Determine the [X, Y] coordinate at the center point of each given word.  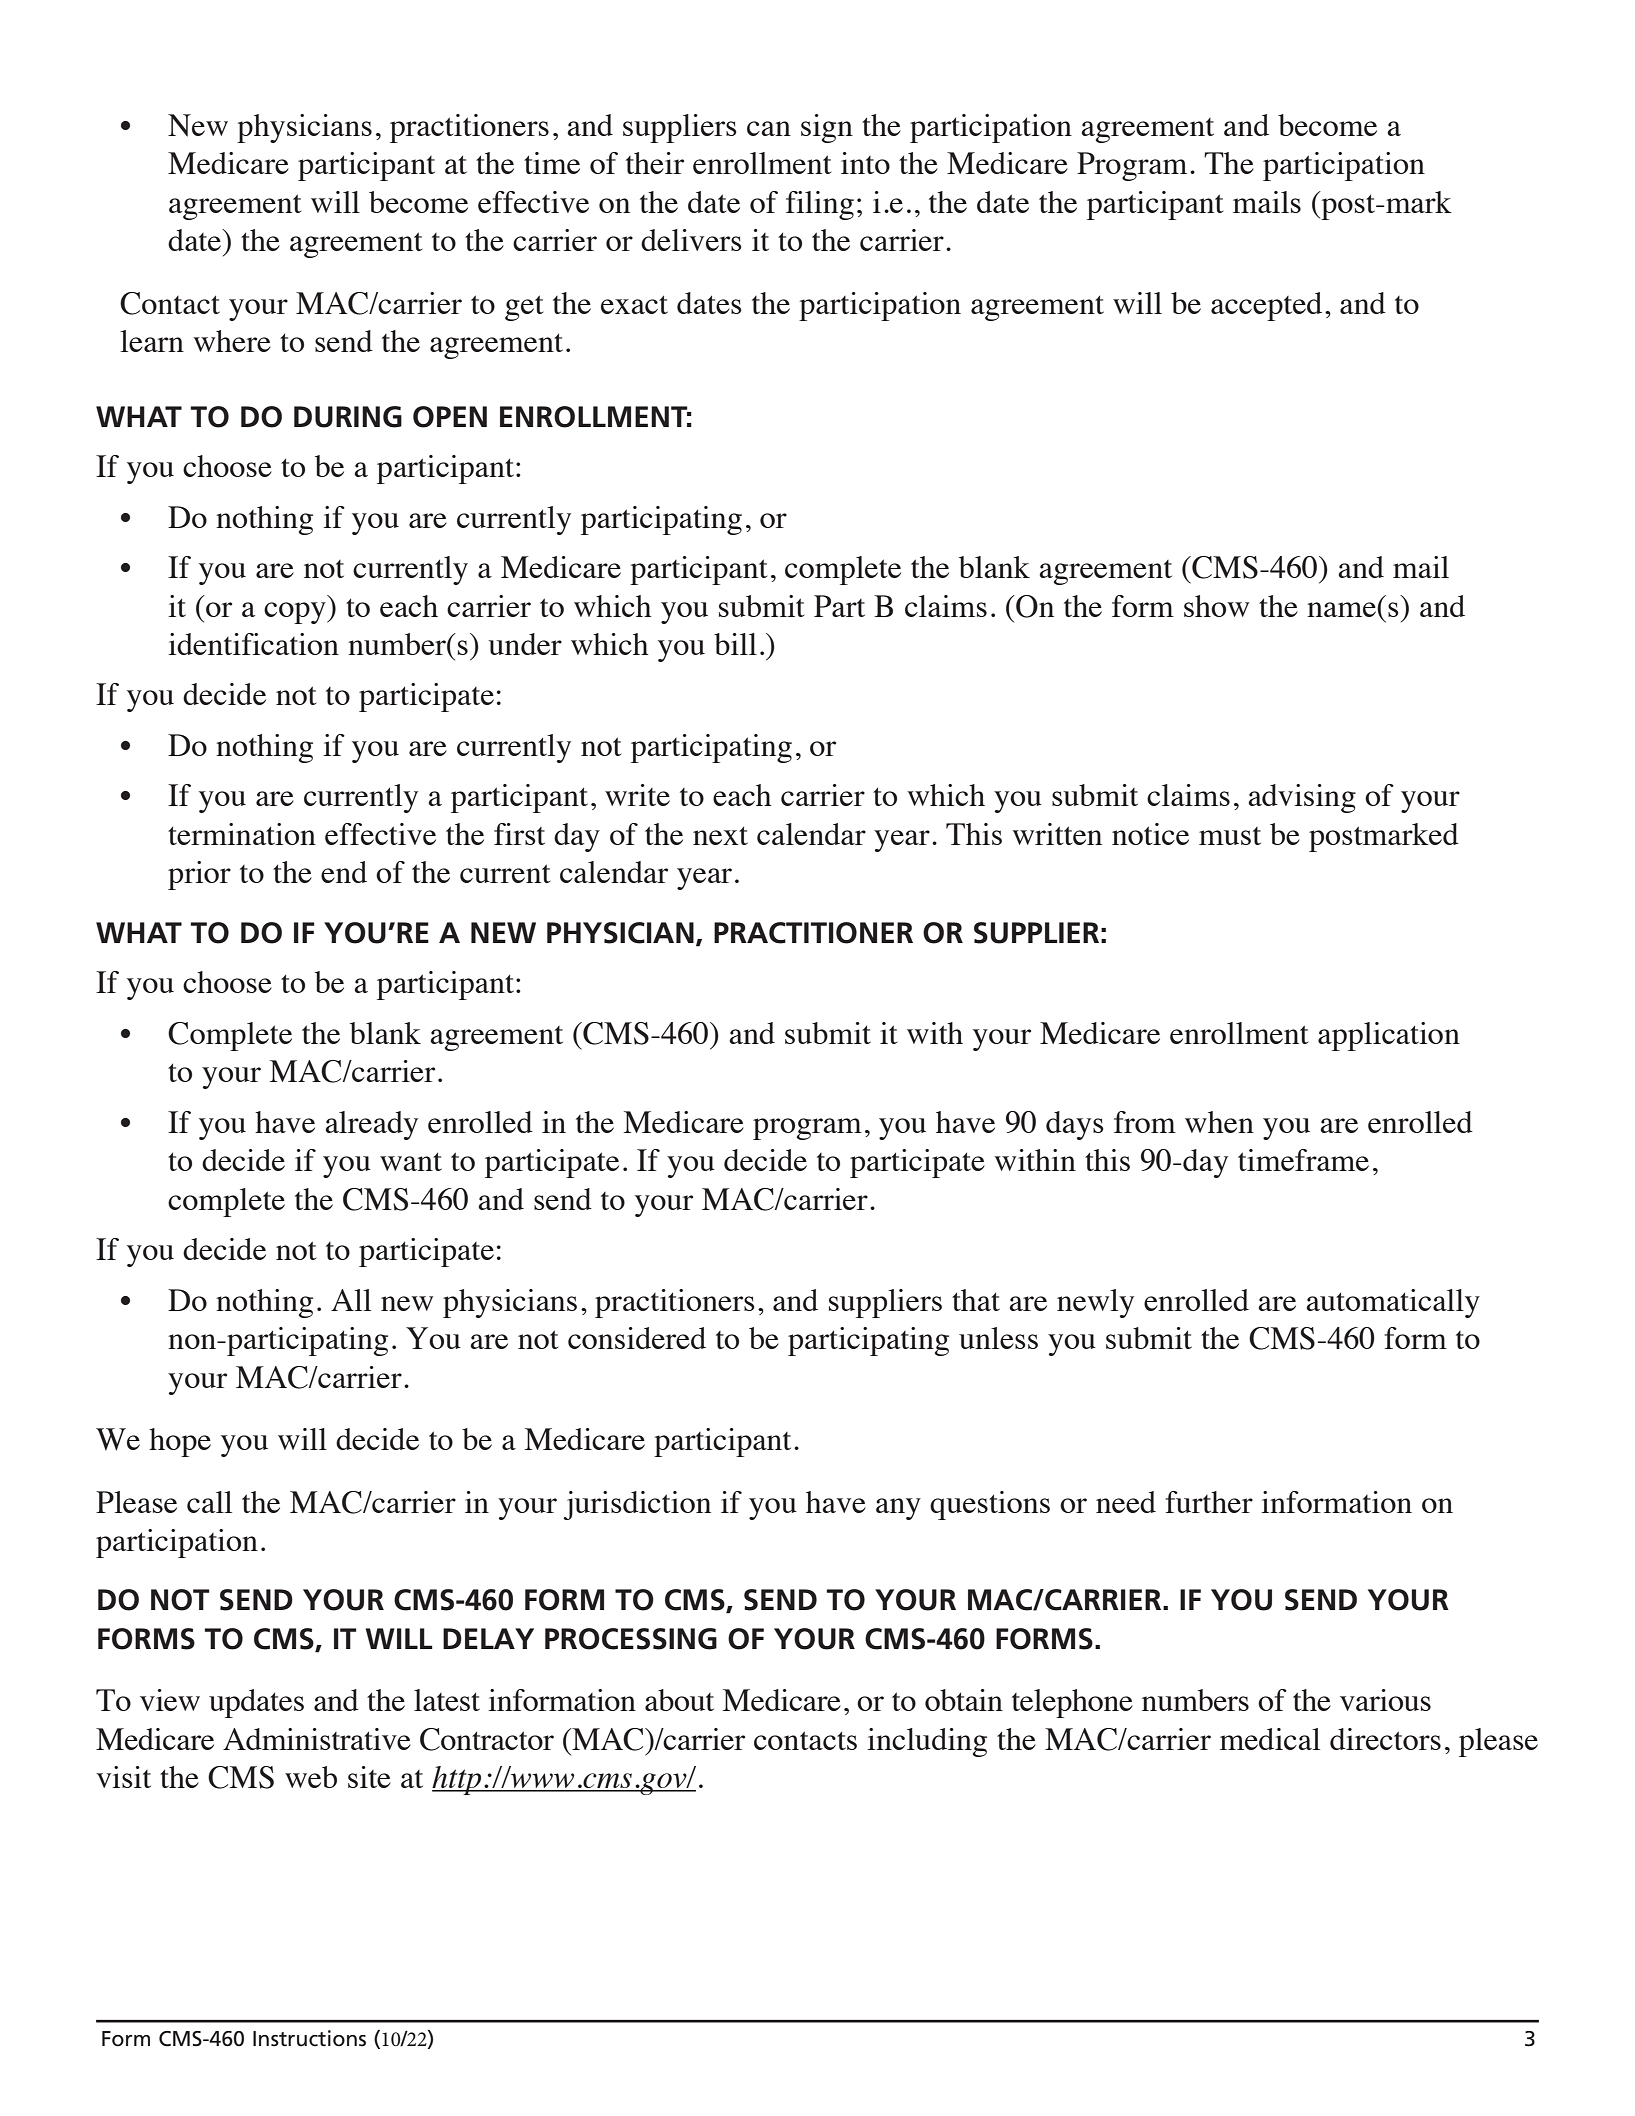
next [720, 835]
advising [1302, 798]
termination [242, 834]
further [1209, 1502]
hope [180, 1442]
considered [637, 1338]
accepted [1266, 306]
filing [820, 205]
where [232, 341]
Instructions [309, 2038]
